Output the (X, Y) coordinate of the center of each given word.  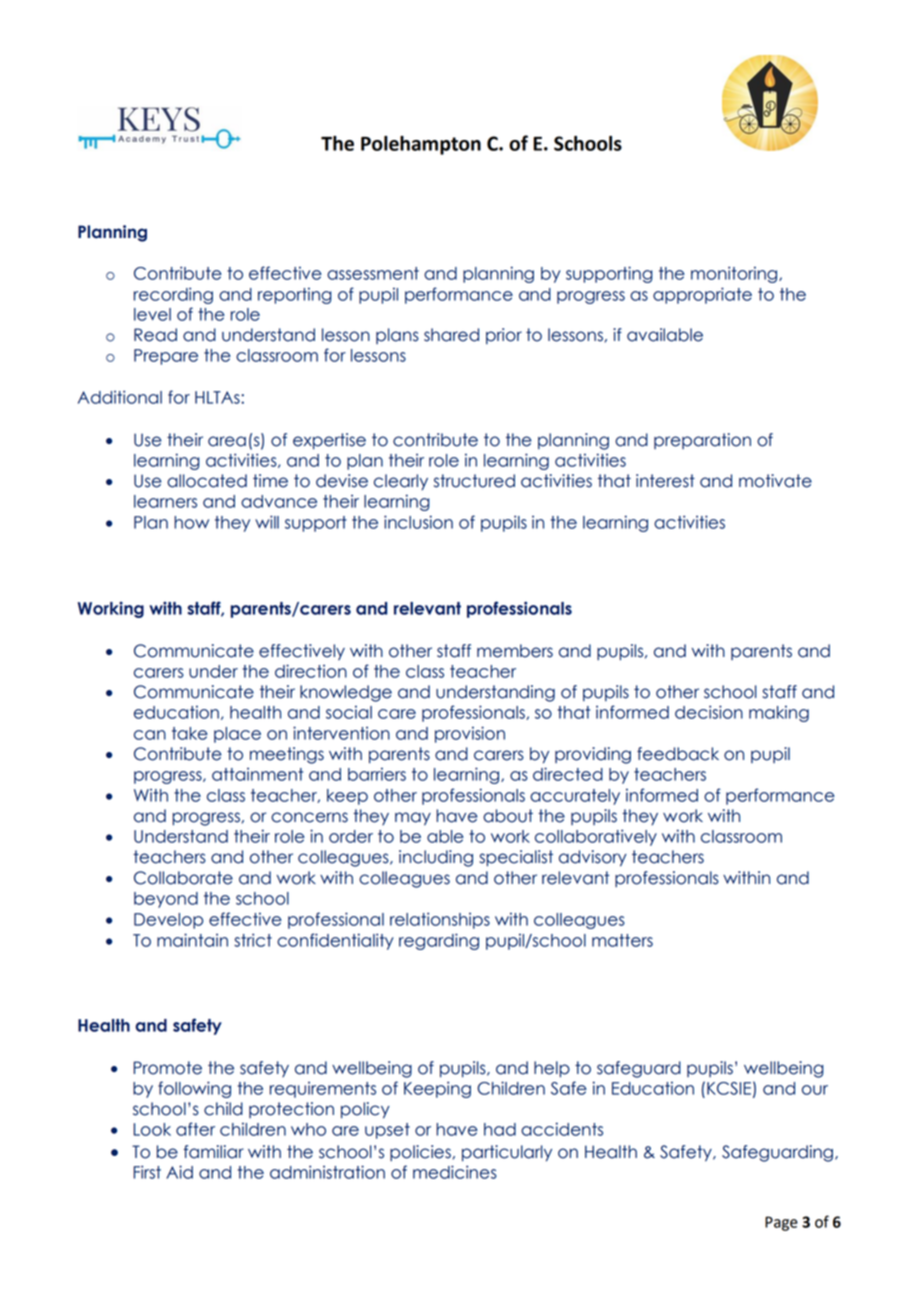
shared (451, 335)
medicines (455, 1172)
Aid (179, 1172)
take (190, 733)
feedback (678, 754)
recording (173, 295)
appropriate (702, 295)
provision (470, 734)
